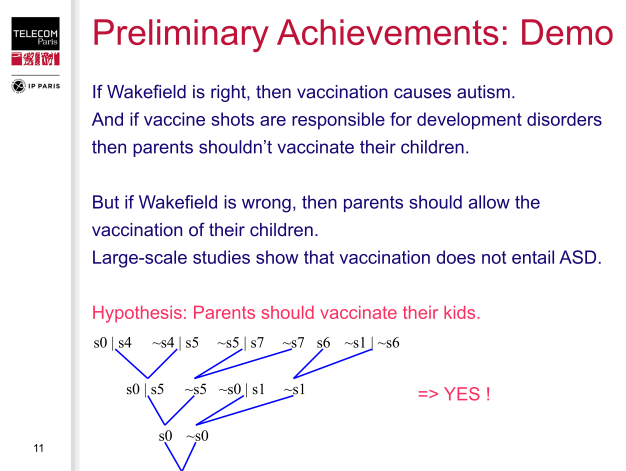 The height and width of the screenshot is (471, 626). Describe the element at coordinates (387, 32) in the screenshot. I see `Achievements` at that location.
